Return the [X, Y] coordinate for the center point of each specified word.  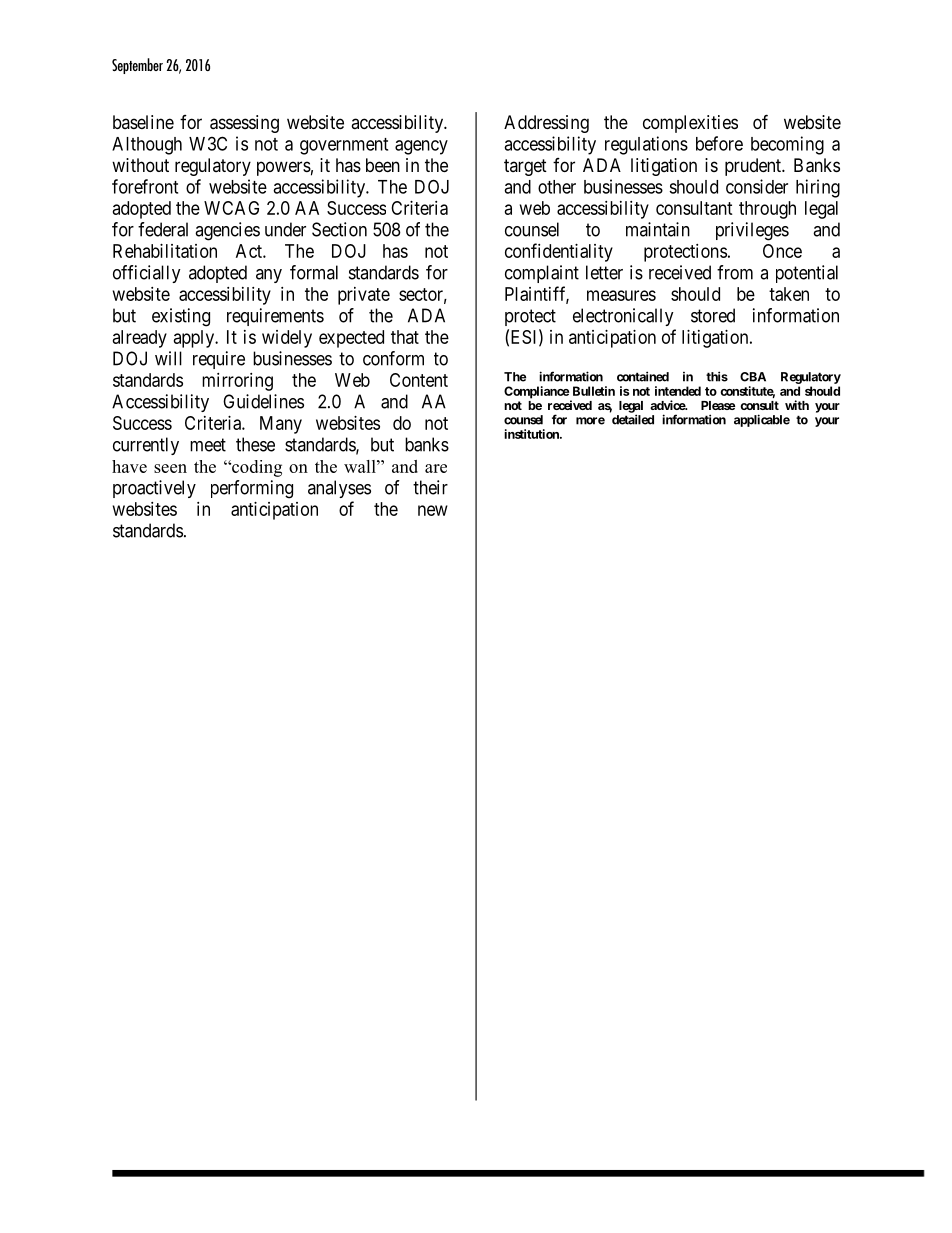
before [719, 143]
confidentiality [559, 252]
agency [421, 147]
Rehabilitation [165, 251]
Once [782, 251]
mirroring [237, 382]
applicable [762, 420]
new [433, 510]
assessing [244, 124]
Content [419, 380]
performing [252, 489]
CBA [753, 377]
